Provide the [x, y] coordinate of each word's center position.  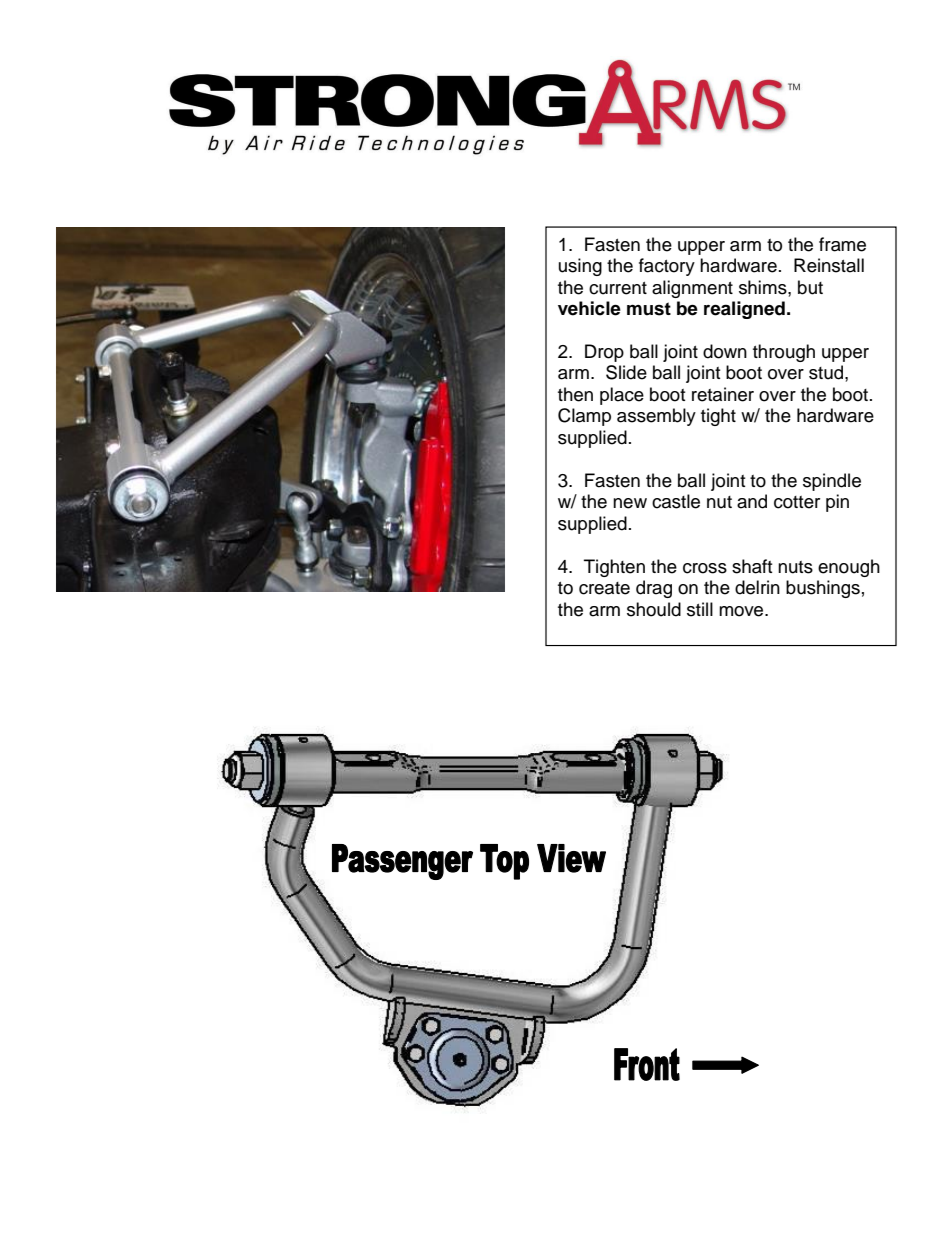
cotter [797, 502]
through [784, 353]
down [725, 351]
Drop [604, 353]
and [752, 501]
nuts [795, 567]
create [604, 588]
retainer [723, 394]
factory [667, 267]
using [580, 267]
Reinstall [829, 265]
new [630, 503]
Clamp [584, 417]
